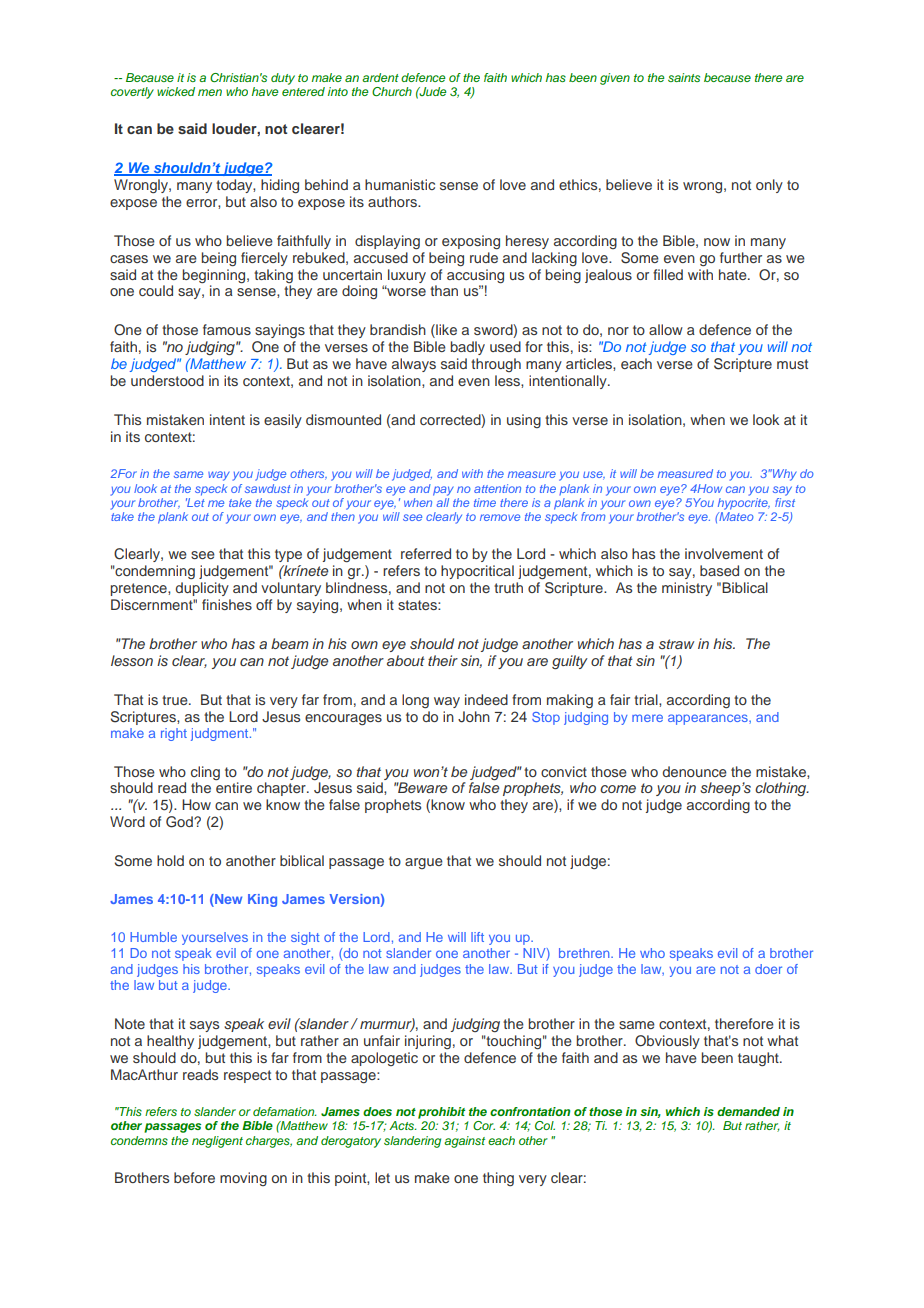 This screenshot has width=924, height=1308. Describe the element at coordinates (174, 734) in the screenshot. I see `right` at that location.
